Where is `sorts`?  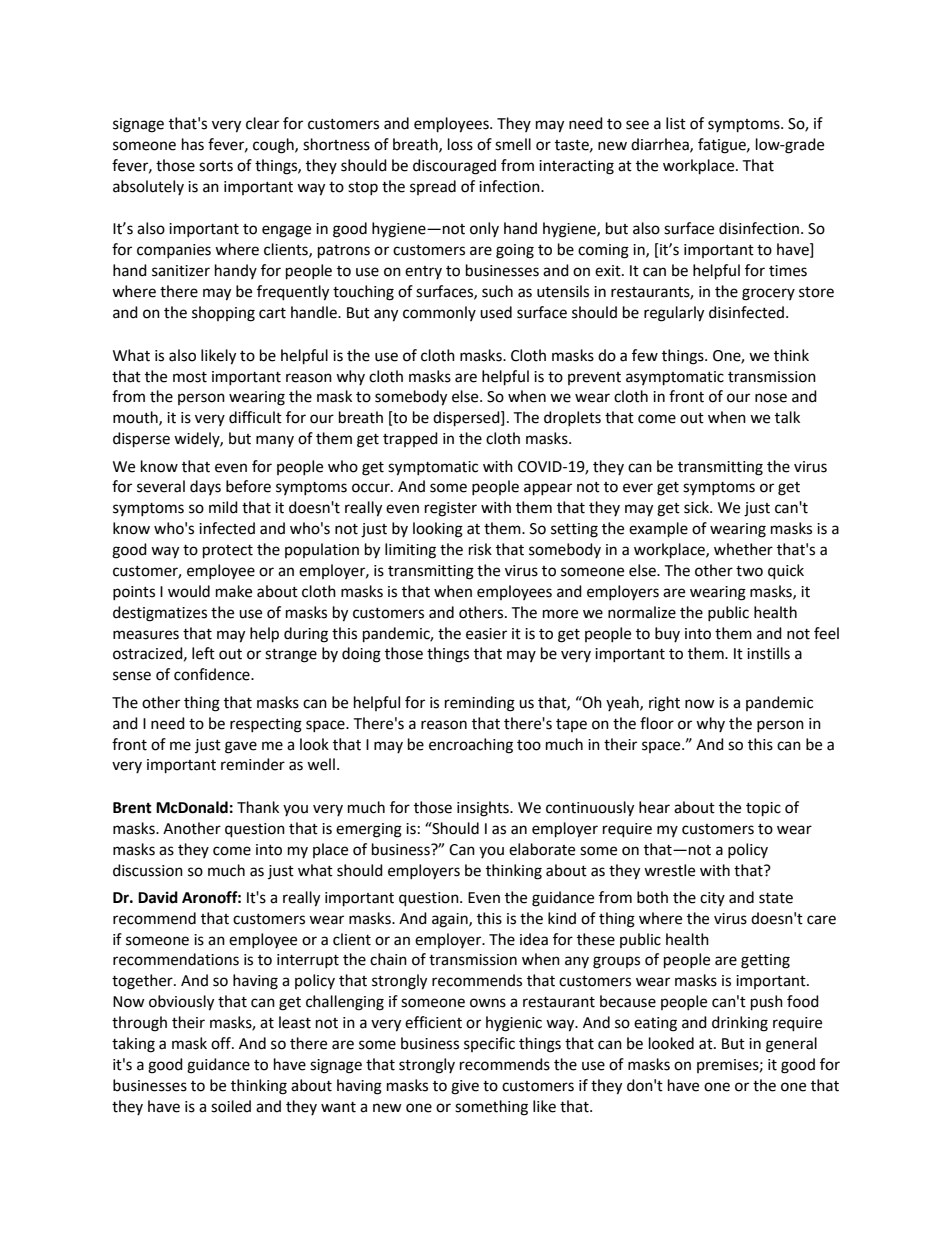 sorts is located at coordinates (216, 166).
